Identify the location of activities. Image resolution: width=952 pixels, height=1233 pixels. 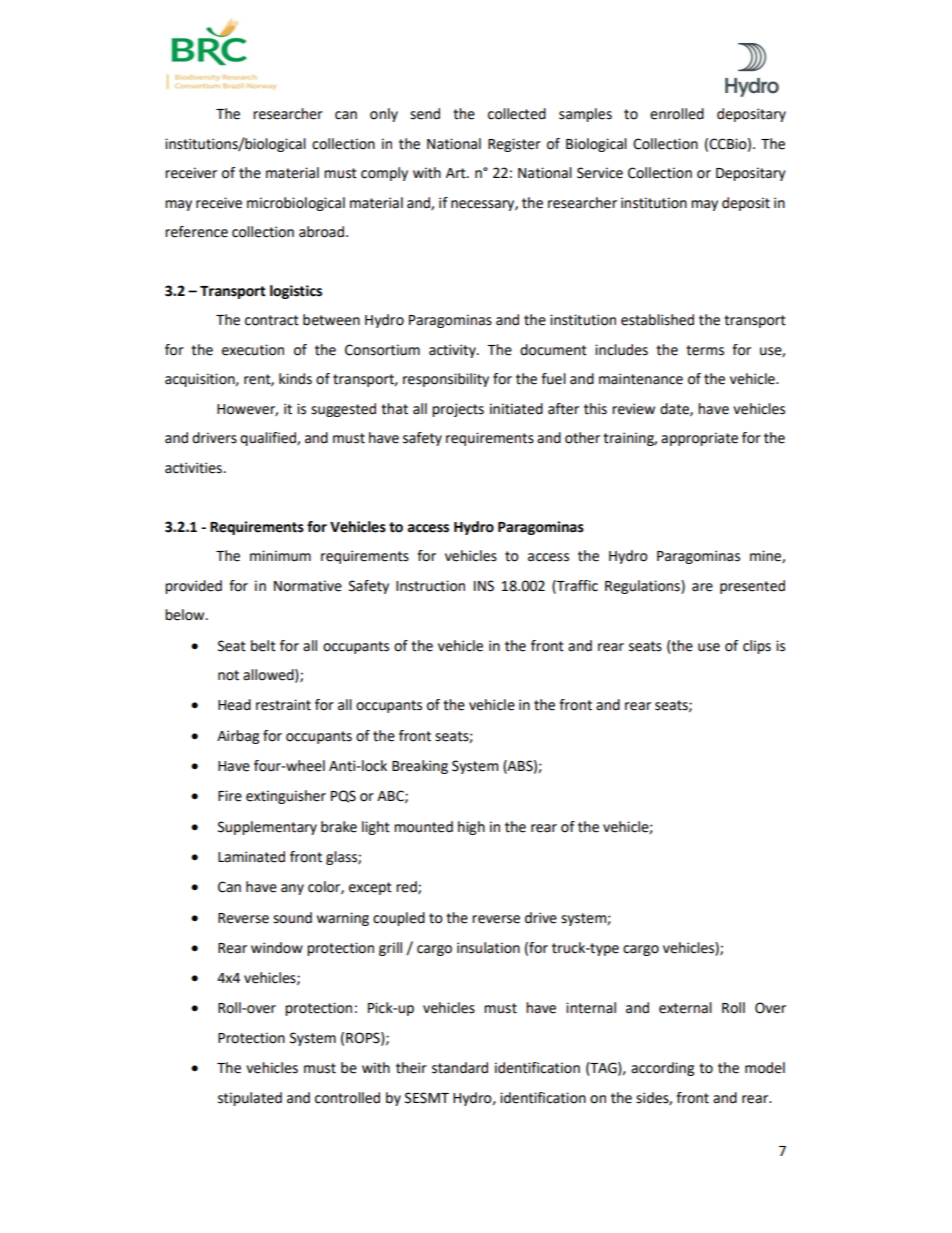
(193, 468).
